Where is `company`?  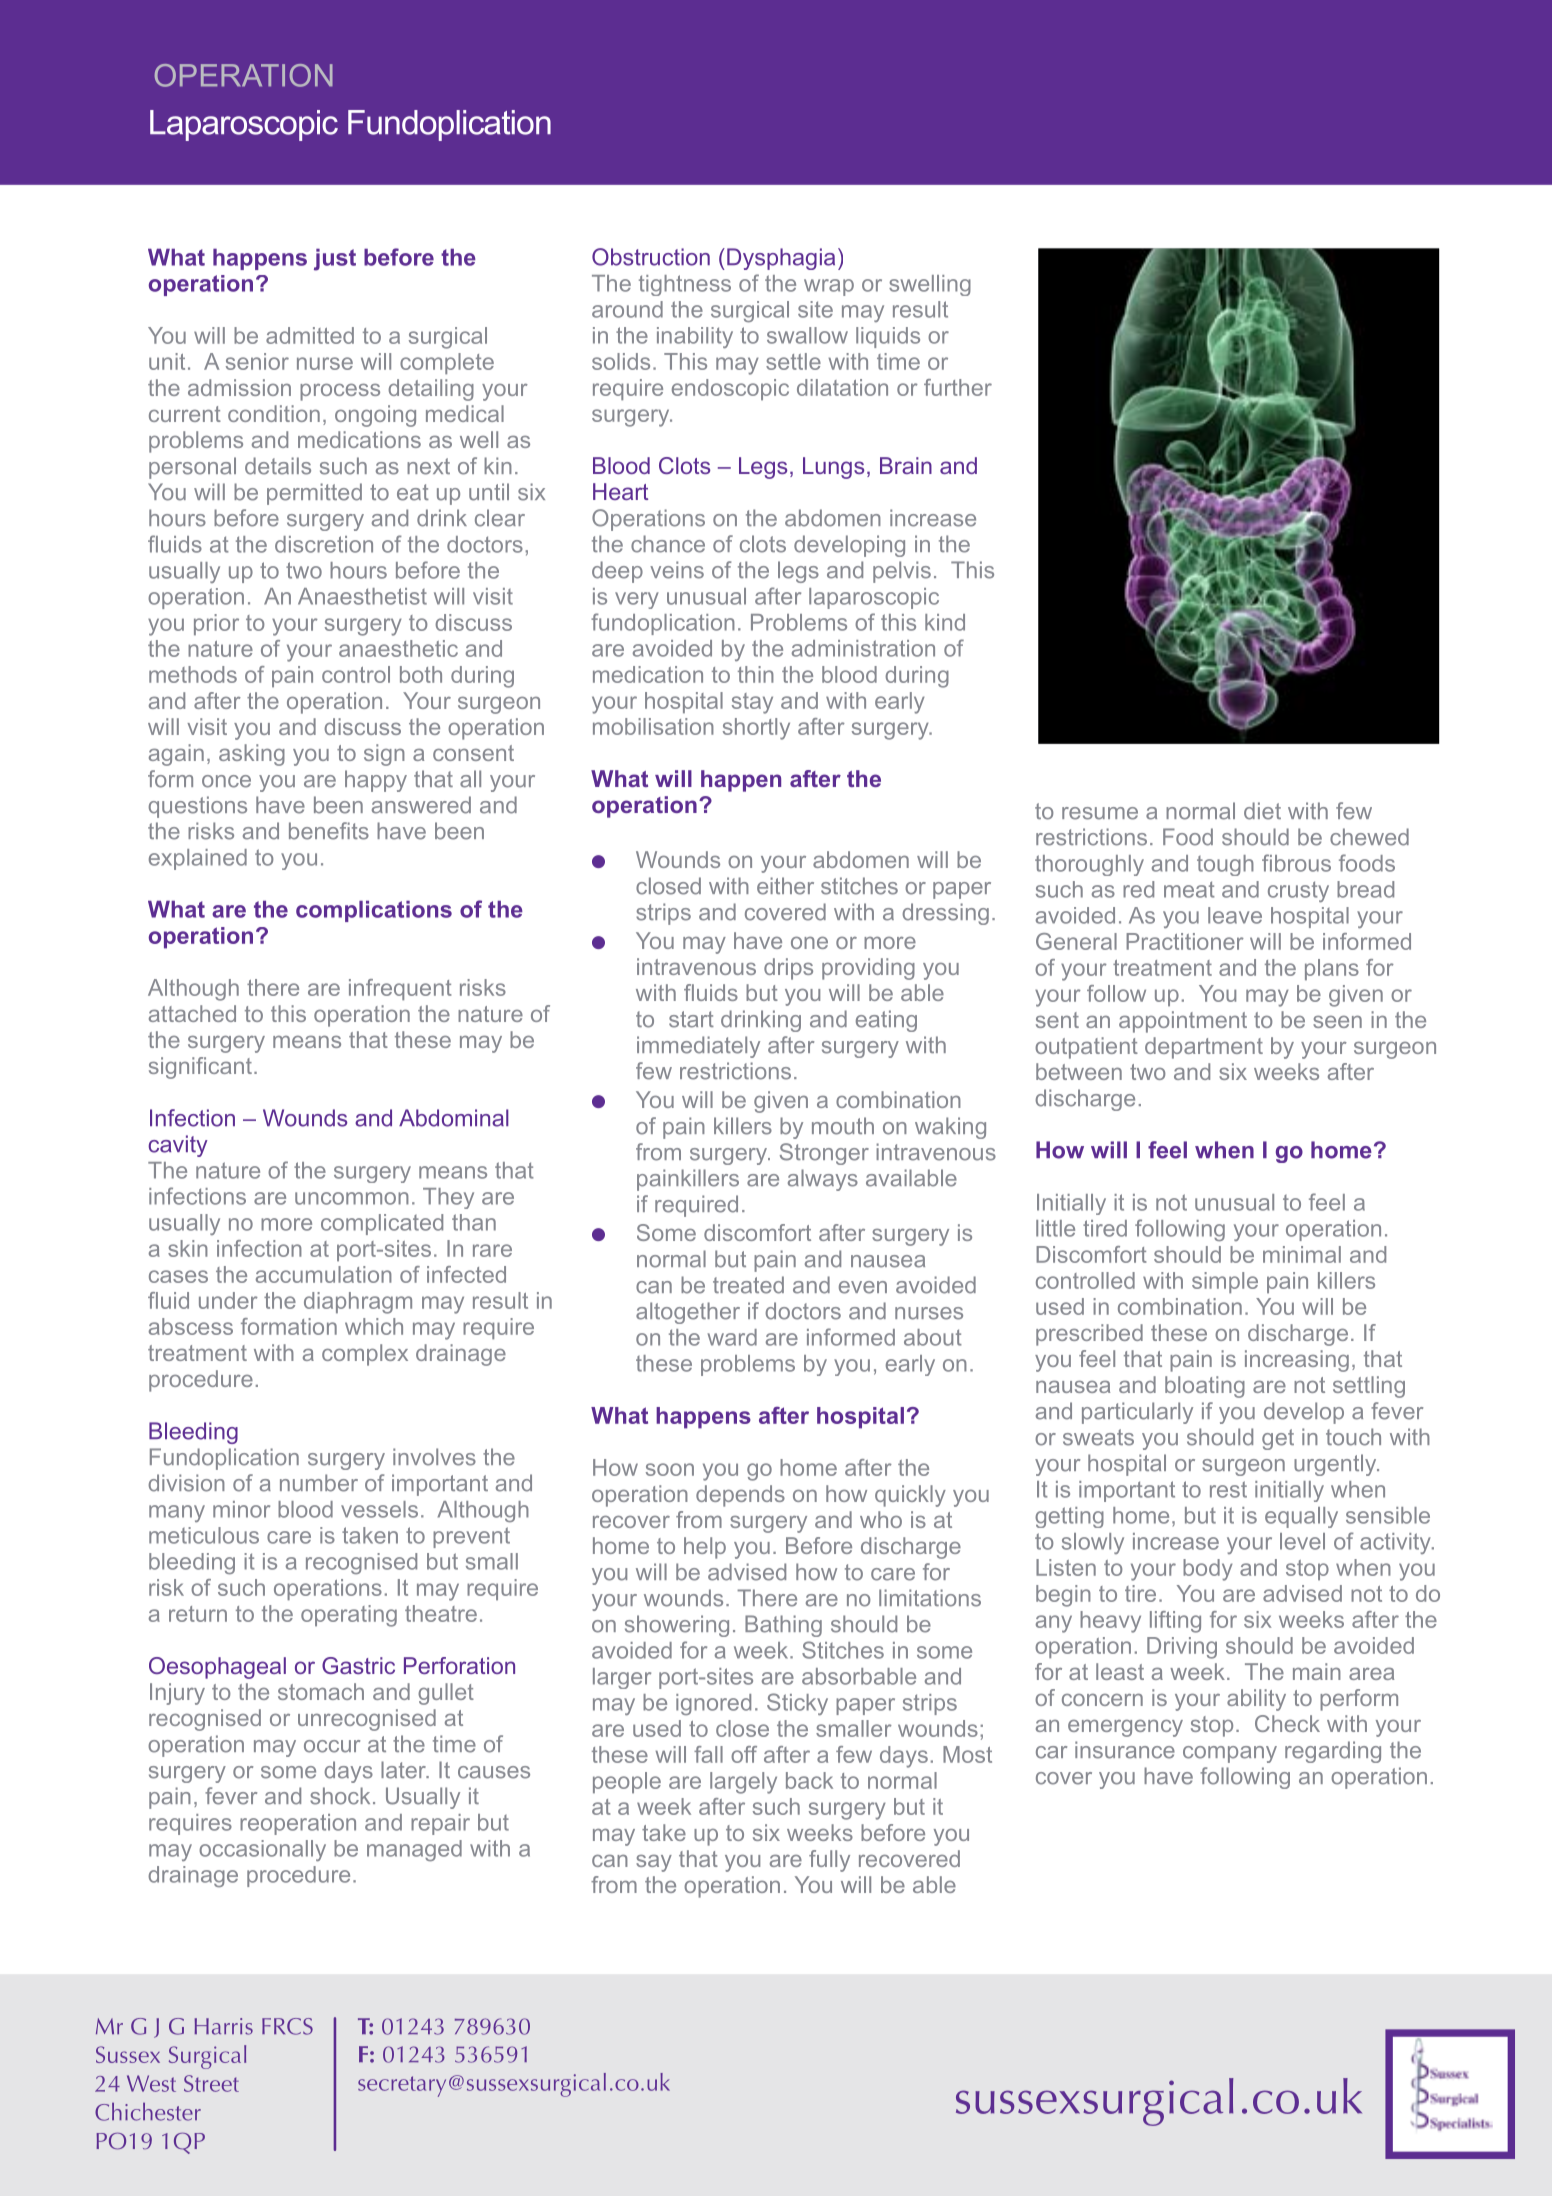
company is located at coordinates (1230, 1754).
